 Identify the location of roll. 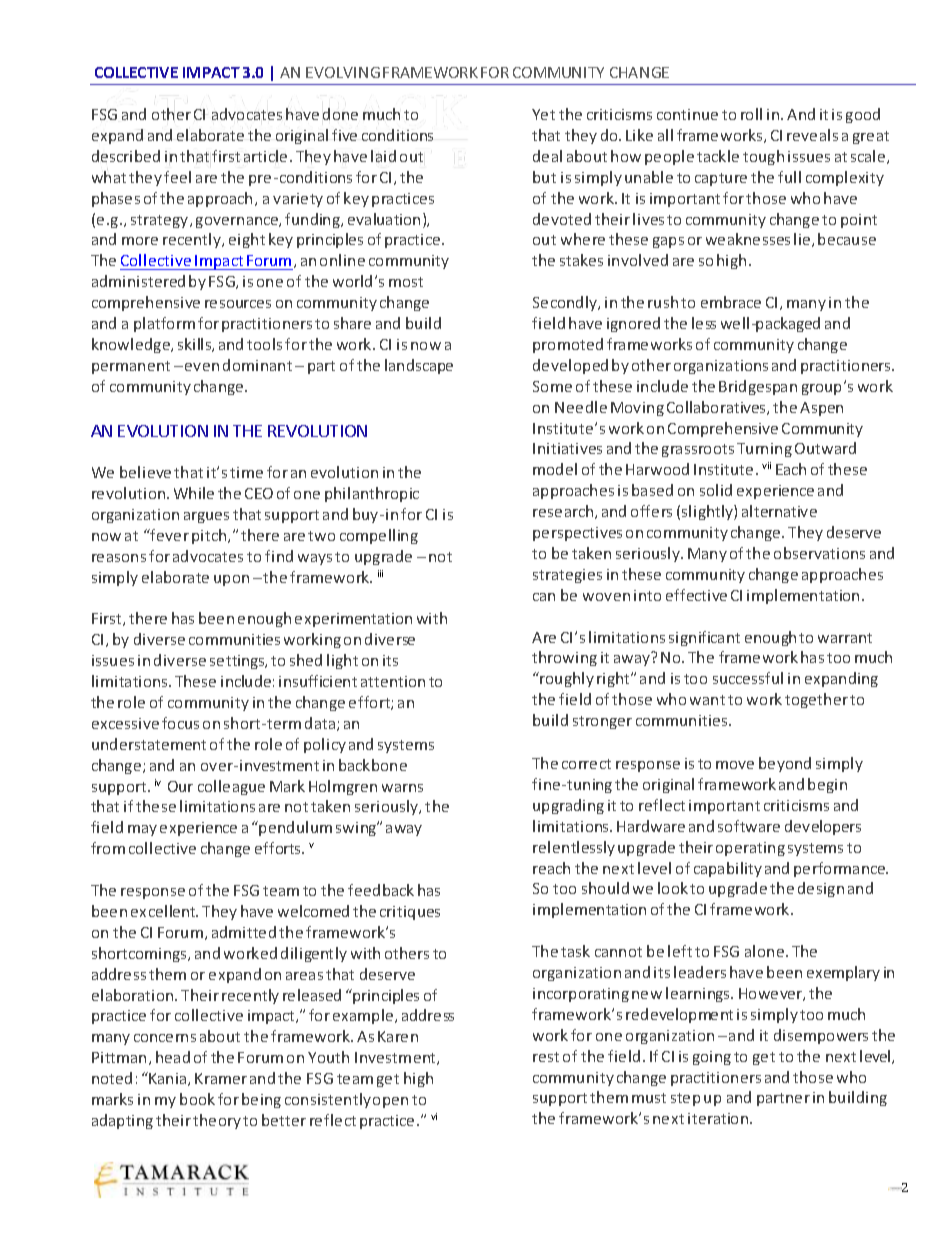
(751, 114).
